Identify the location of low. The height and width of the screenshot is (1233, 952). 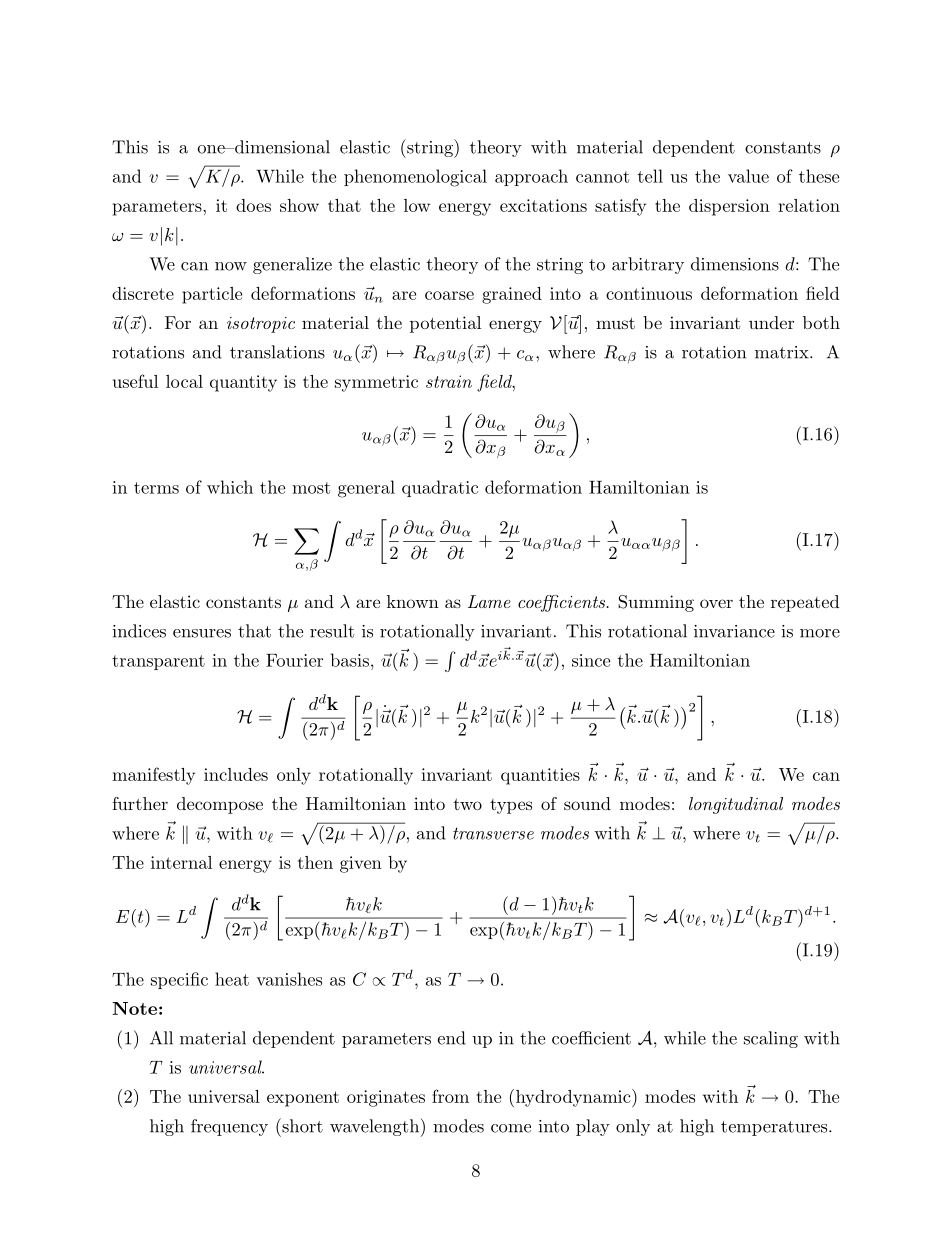
(417, 205).
